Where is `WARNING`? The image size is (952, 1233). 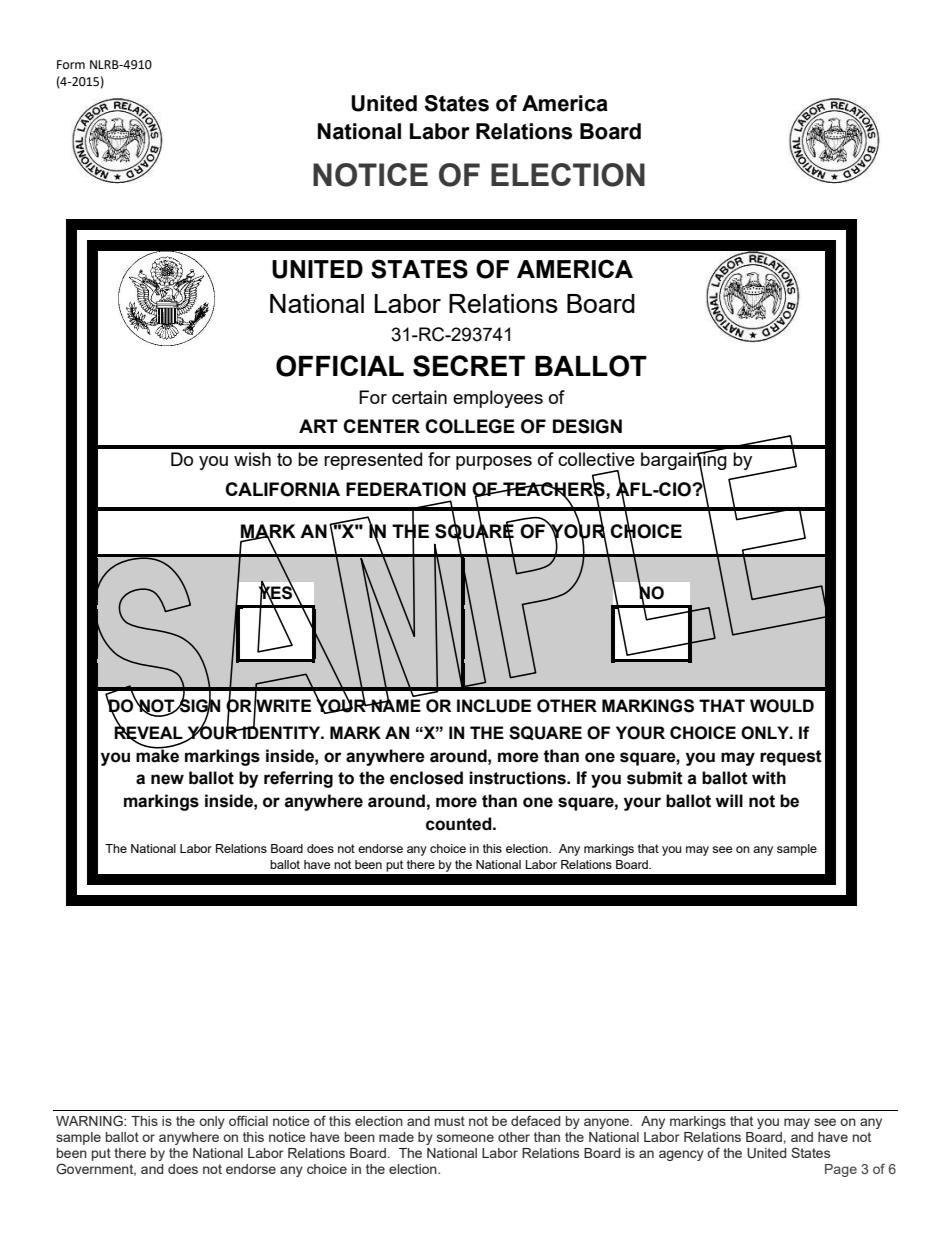 WARNING is located at coordinates (90, 1120).
